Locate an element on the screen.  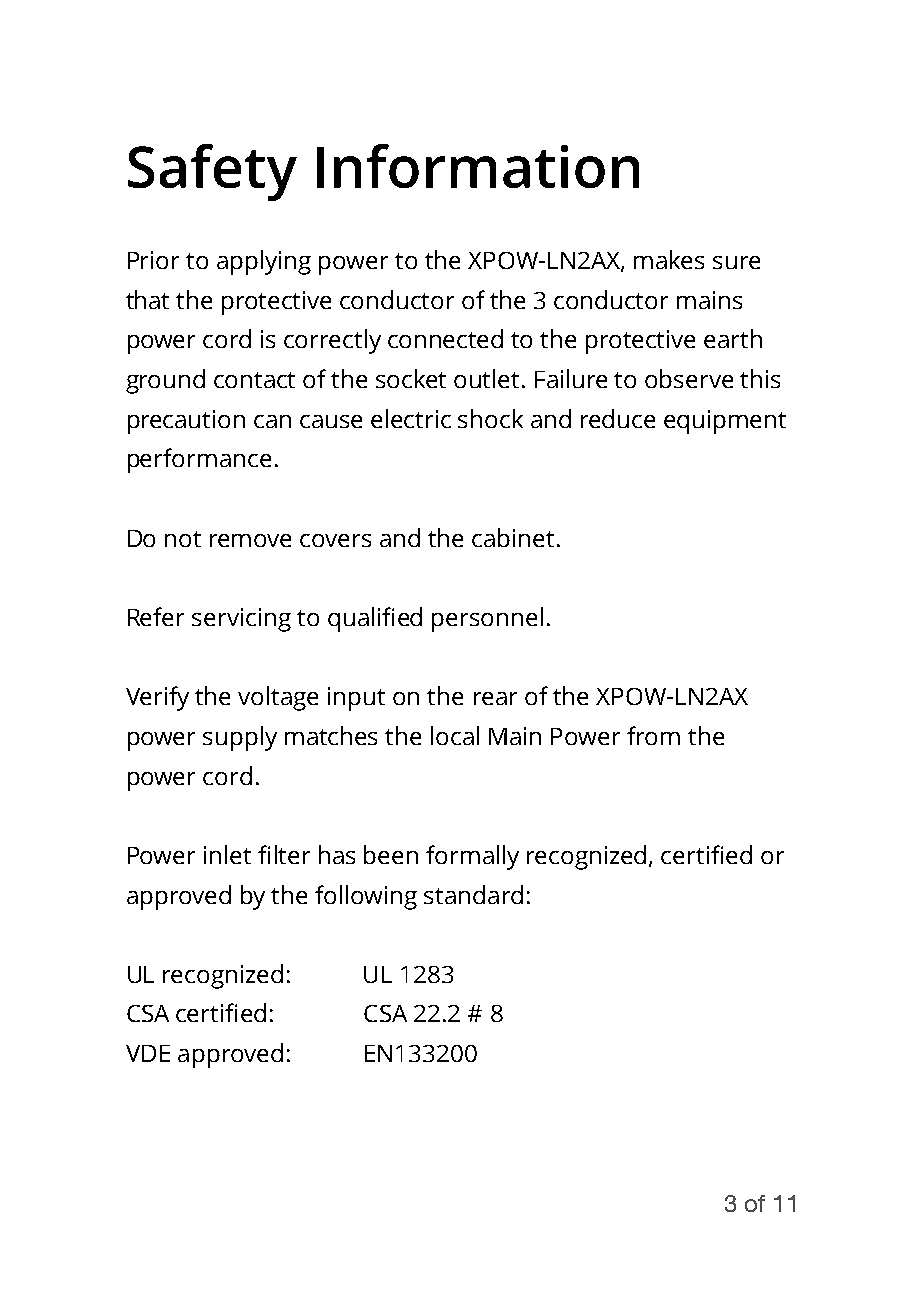
equipment is located at coordinates (725, 422).
